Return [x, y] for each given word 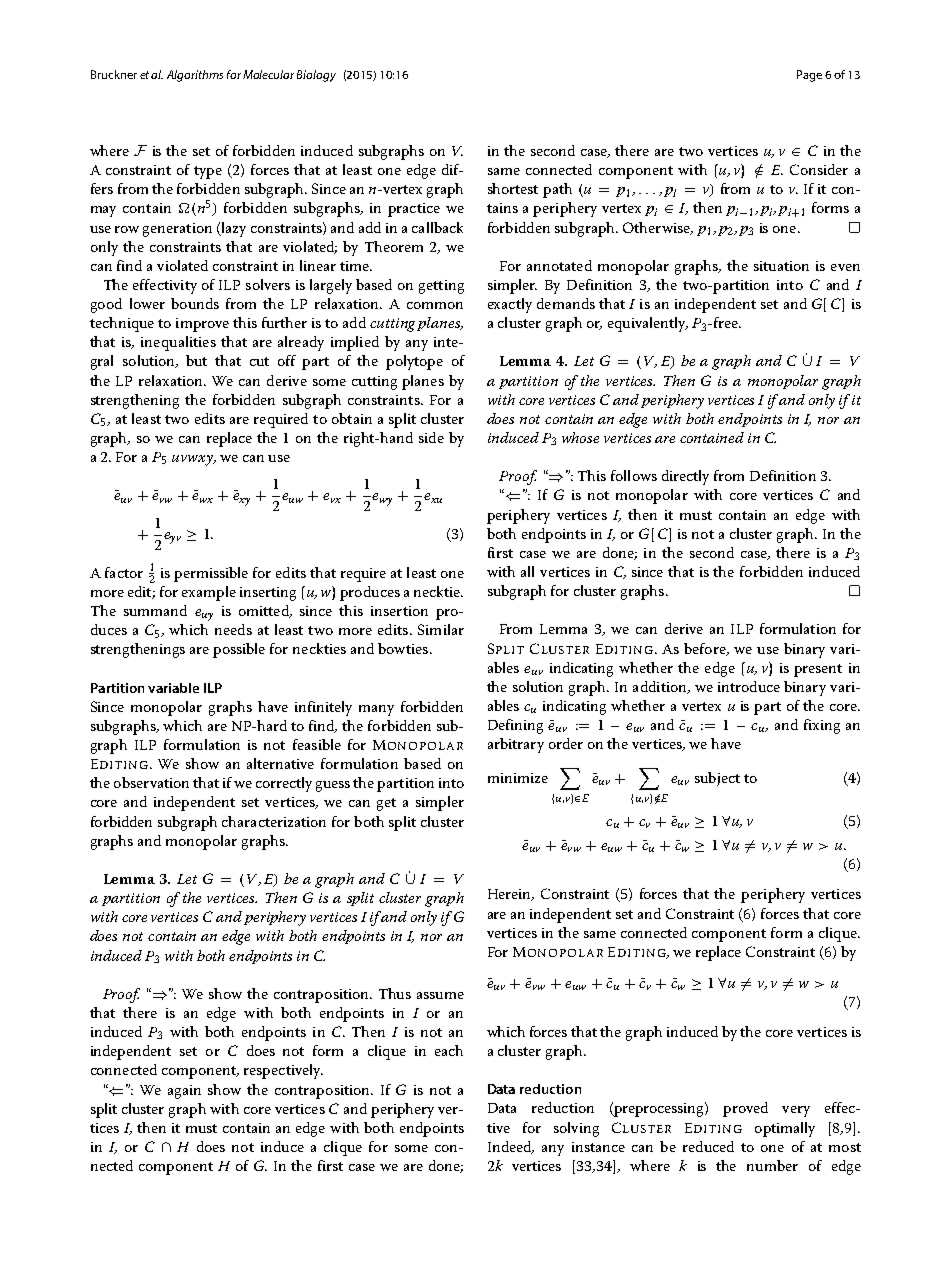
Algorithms [195, 76]
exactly [510, 305]
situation [781, 266]
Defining [515, 726]
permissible [211, 574]
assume [440, 995]
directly [685, 477]
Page [809, 76]
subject [717, 779]
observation [151, 782]
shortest [513, 188]
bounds [195, 303]
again [184, 1092]
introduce [749, 686]
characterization [274, 821]
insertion [399, 611]
